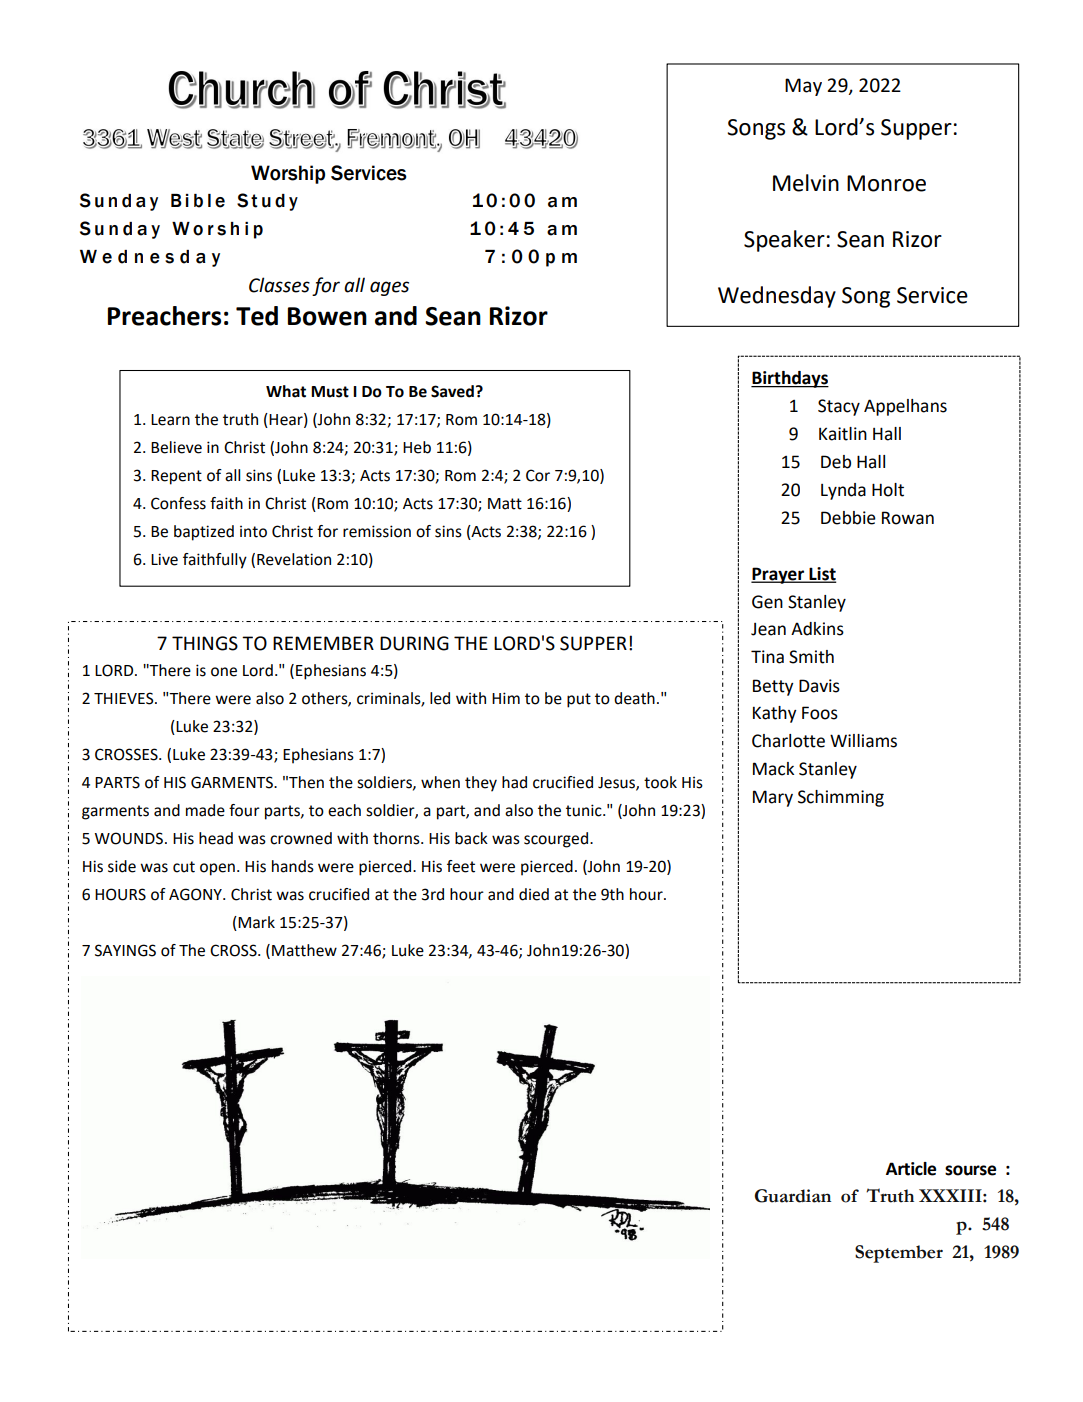  Describe the element at coordinates (793, 1196) in the screenshot. I see `Guardian` at that location.
